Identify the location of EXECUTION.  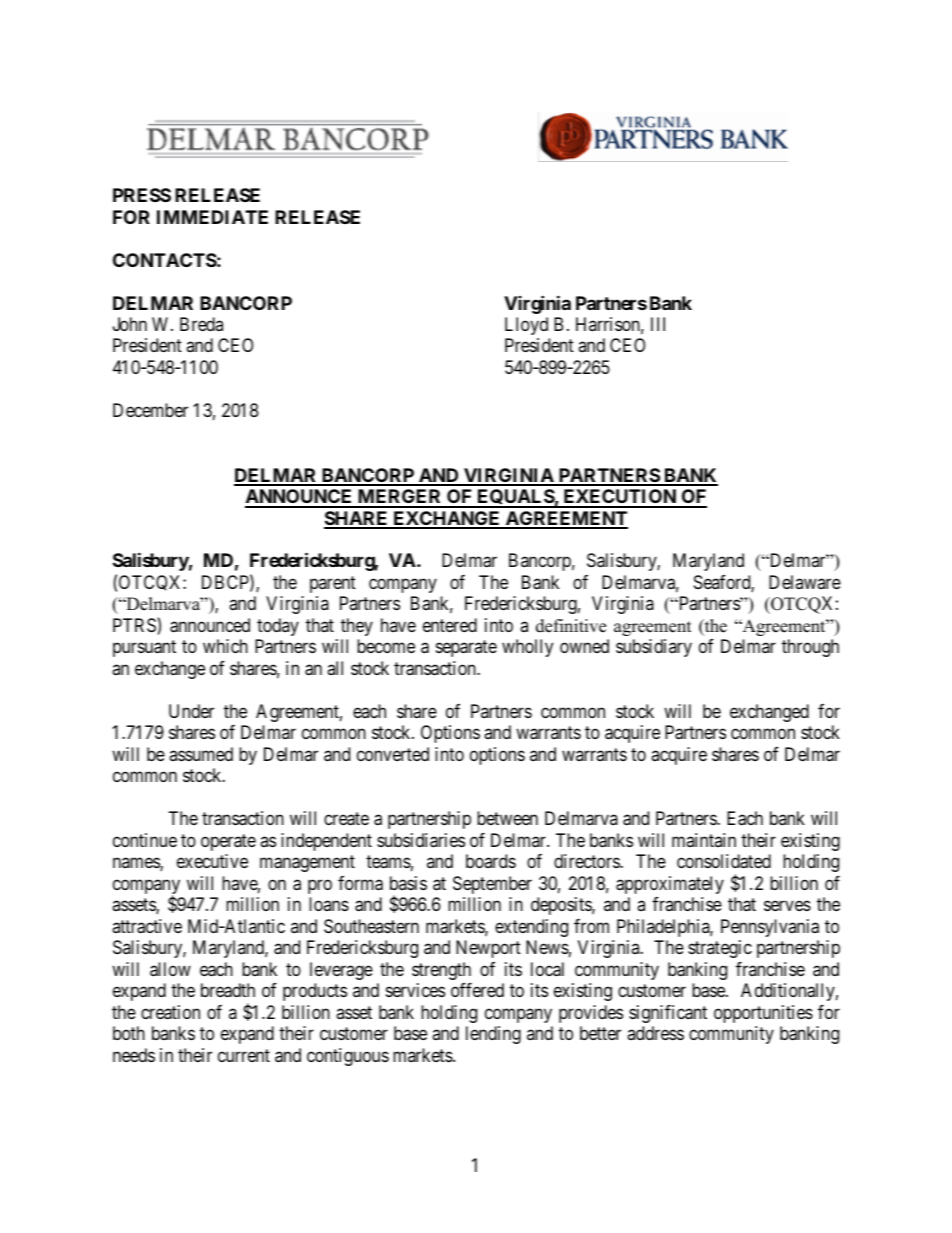
(619, 498).
